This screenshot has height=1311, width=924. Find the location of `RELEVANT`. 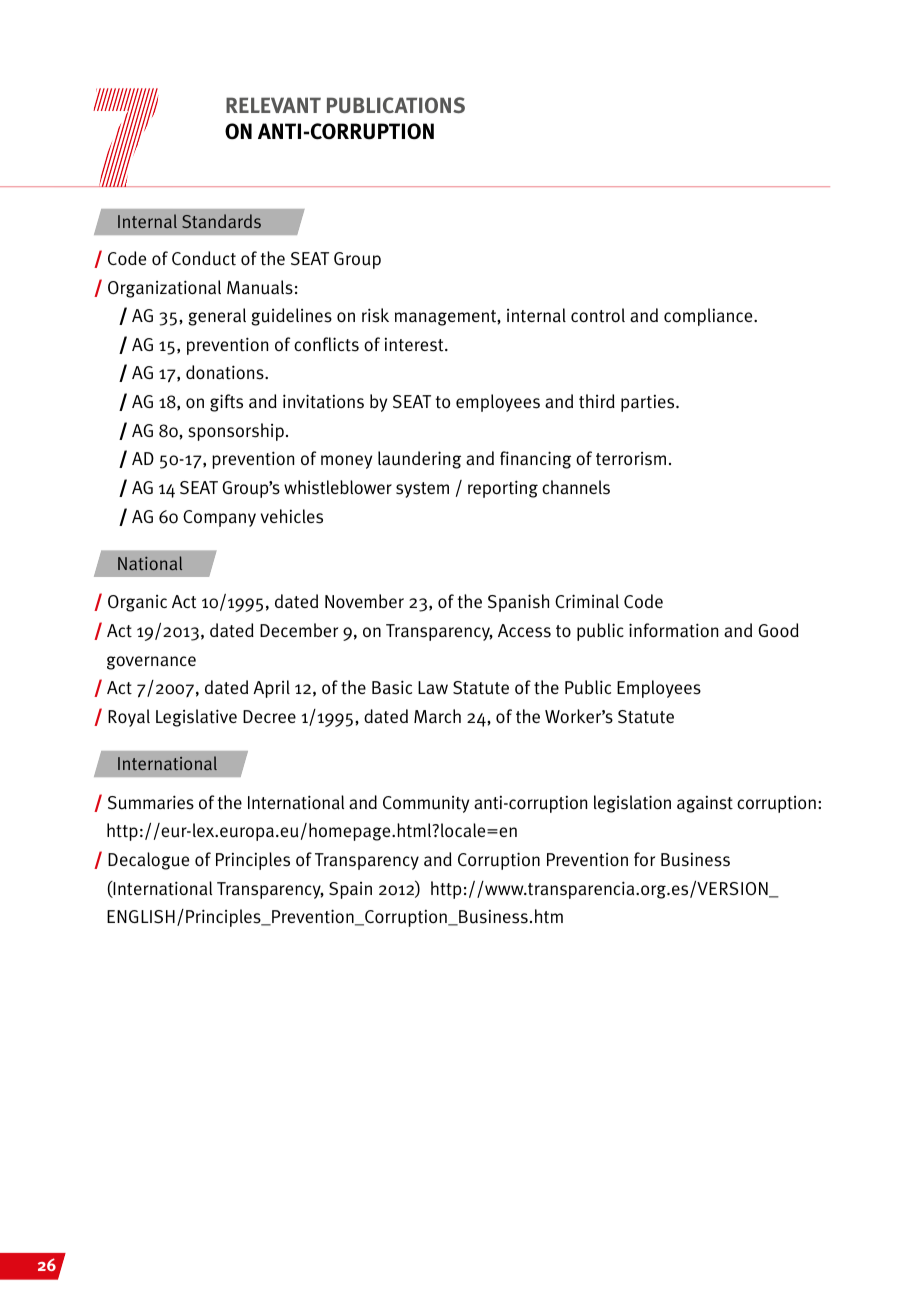

RELEVANT is located at coordinates (273, 105).
